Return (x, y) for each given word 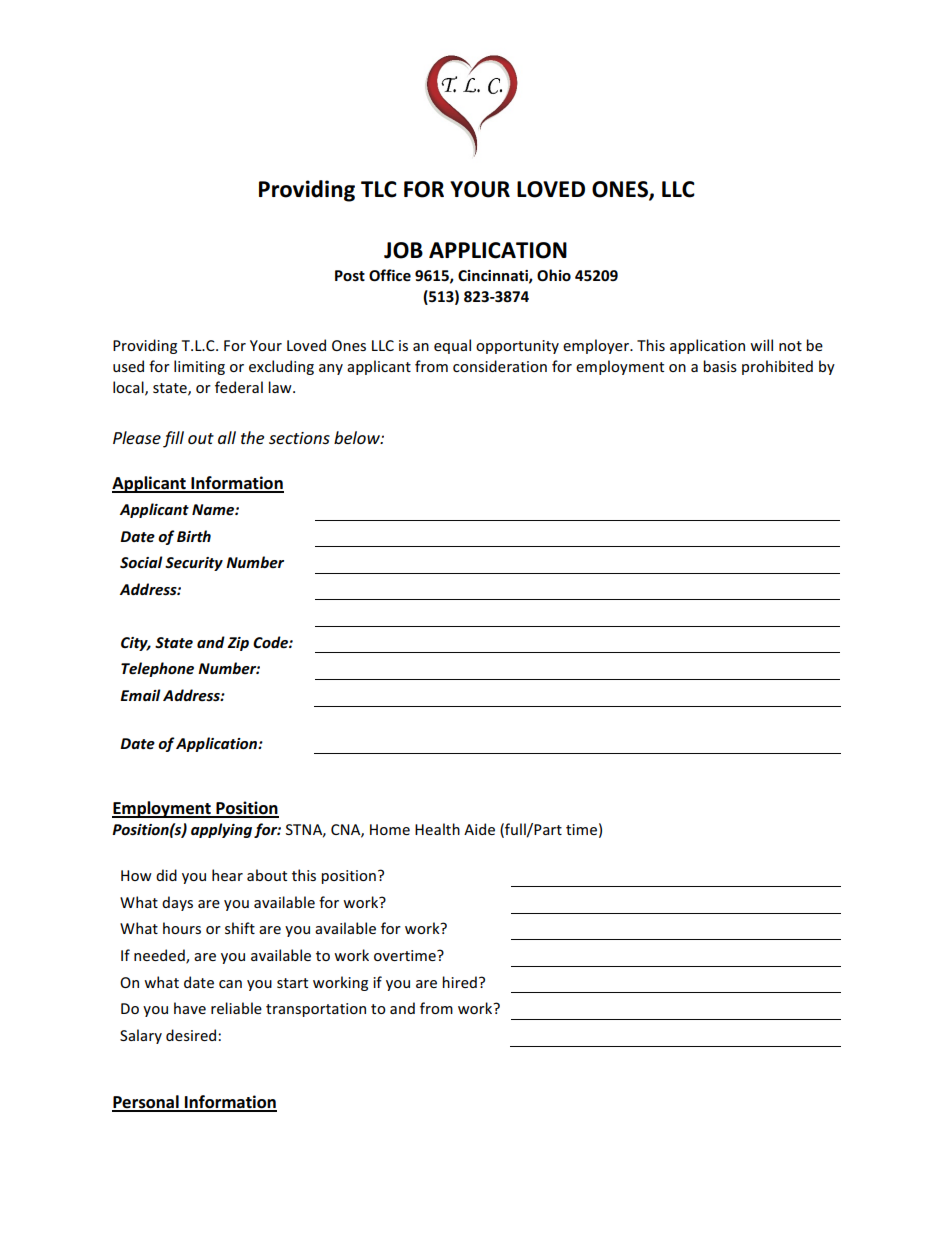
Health (437, 829)
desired (192, 1035)
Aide (479, 829)
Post (350, 276)
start (292, 983)
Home (390, 829)
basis (720, 366)
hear (227, 875)
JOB (403, 250)
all (227, 437)
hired (459, 982)
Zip (238, 644)
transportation (316, 1010)
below (358, 437)
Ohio (554, 275)
